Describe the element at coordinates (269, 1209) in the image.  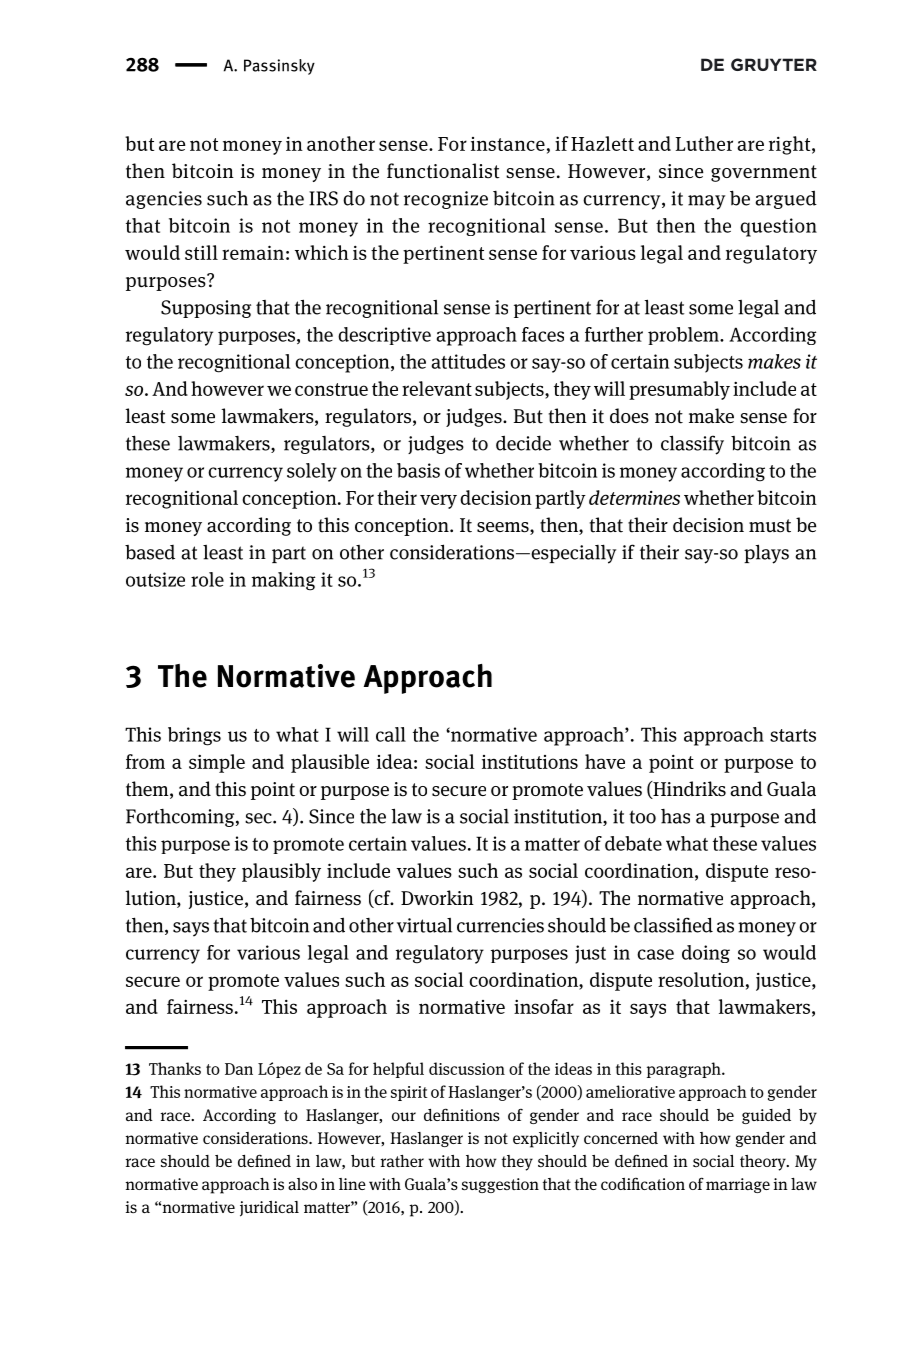
I see `juridical` at that location.
